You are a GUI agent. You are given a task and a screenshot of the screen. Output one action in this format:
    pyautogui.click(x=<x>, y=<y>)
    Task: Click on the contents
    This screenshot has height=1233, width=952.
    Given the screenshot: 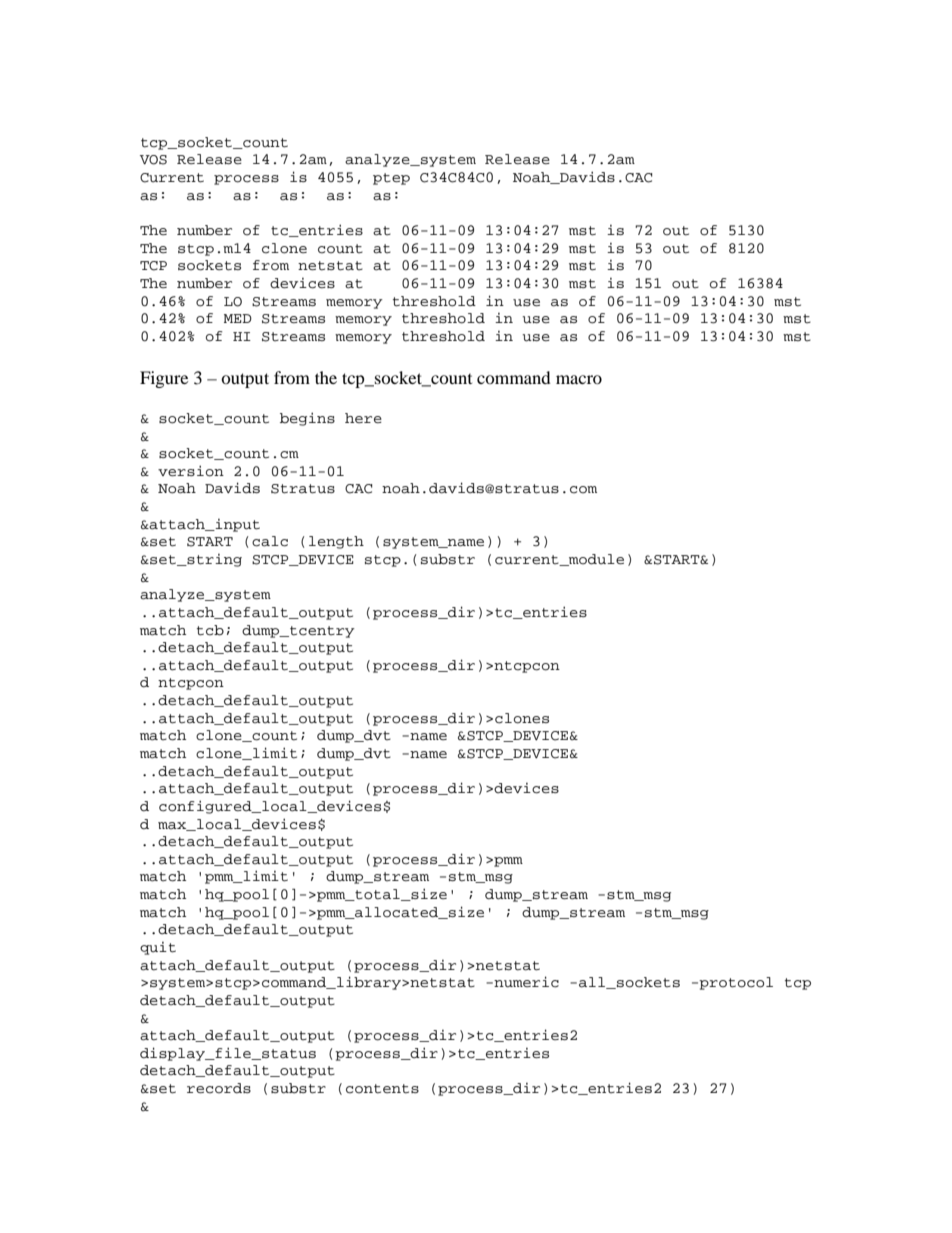 What is the action you would take?
    pyautogui.click(x=382, y=1089)
